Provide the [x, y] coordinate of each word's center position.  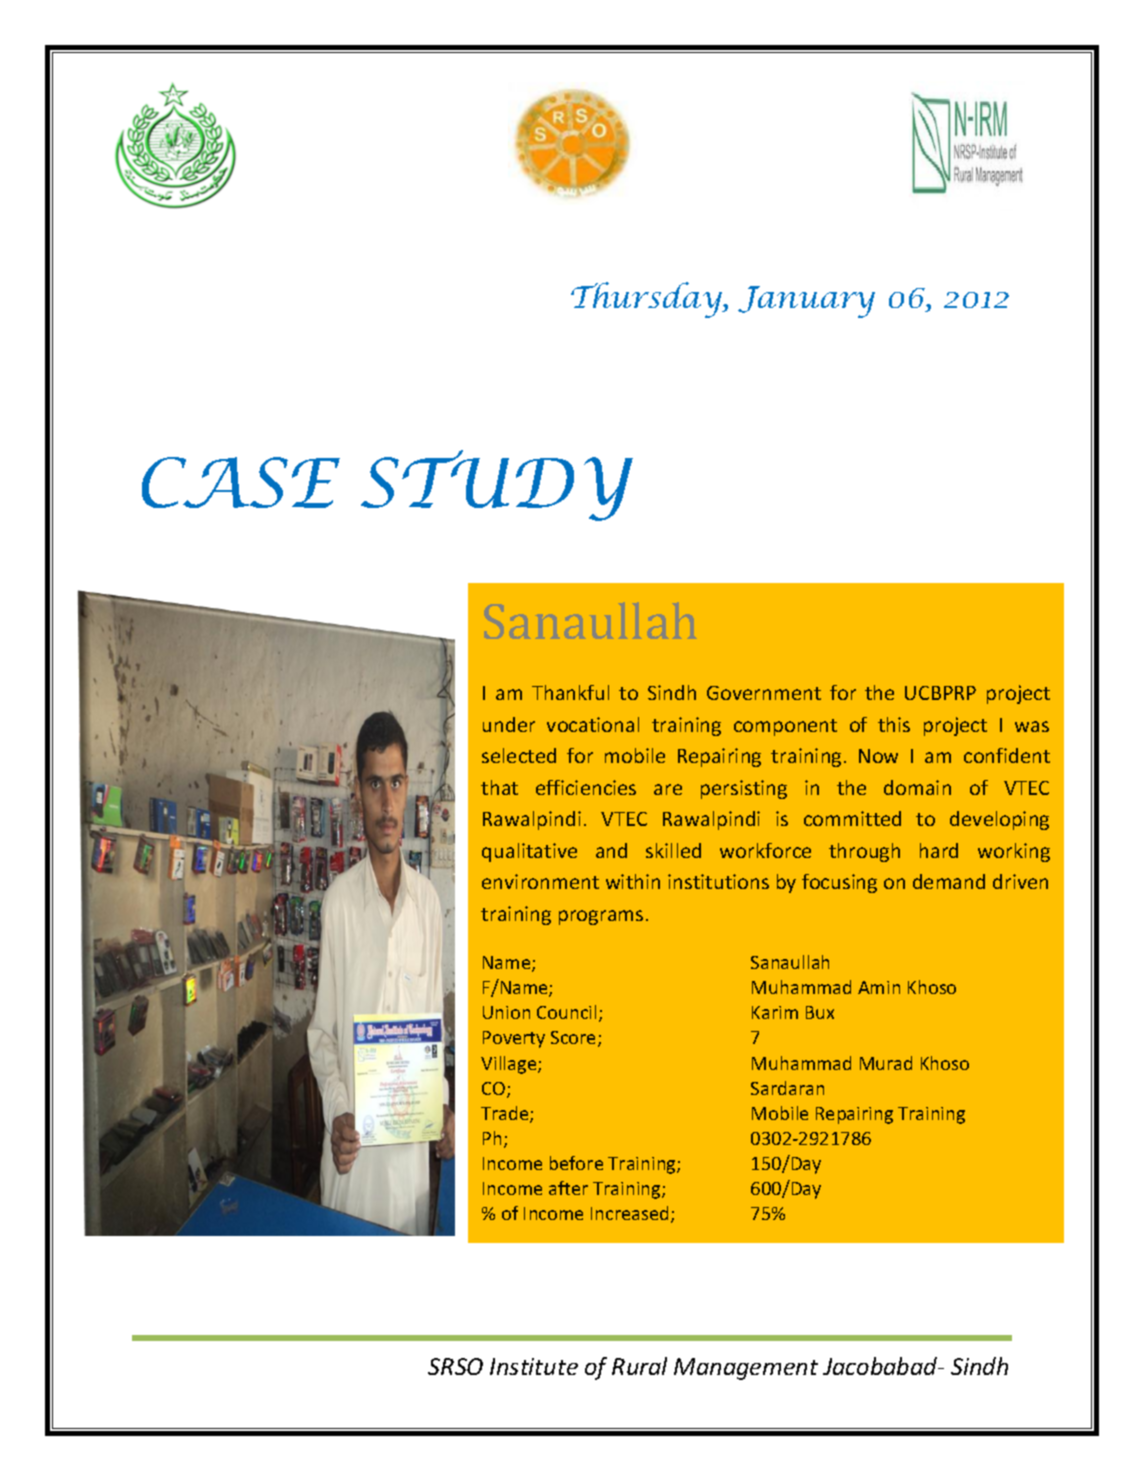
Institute [534, 1366]
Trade [506, 1114]
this [894, 724]
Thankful [570, 692]
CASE [241, 482]
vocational [593, 724]
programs [601, 917]
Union [506, 1012]
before [576, 1163]
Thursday [648, 300]
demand [949, 881]
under [509, 724]
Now [878, 756]
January [806, 302]
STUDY [497, 485]
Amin [879, 987]
